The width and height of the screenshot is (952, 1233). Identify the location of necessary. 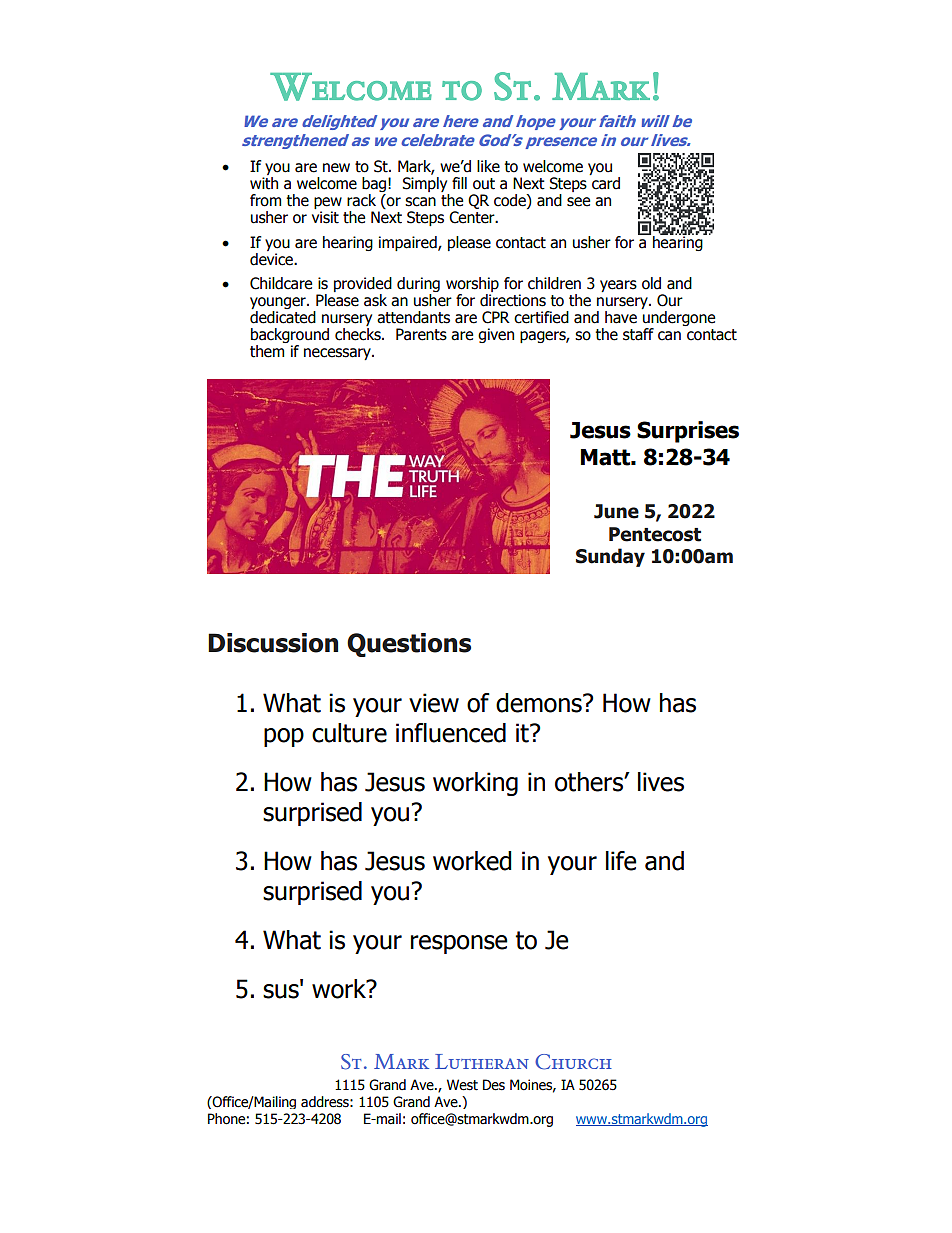
(338, 354).
